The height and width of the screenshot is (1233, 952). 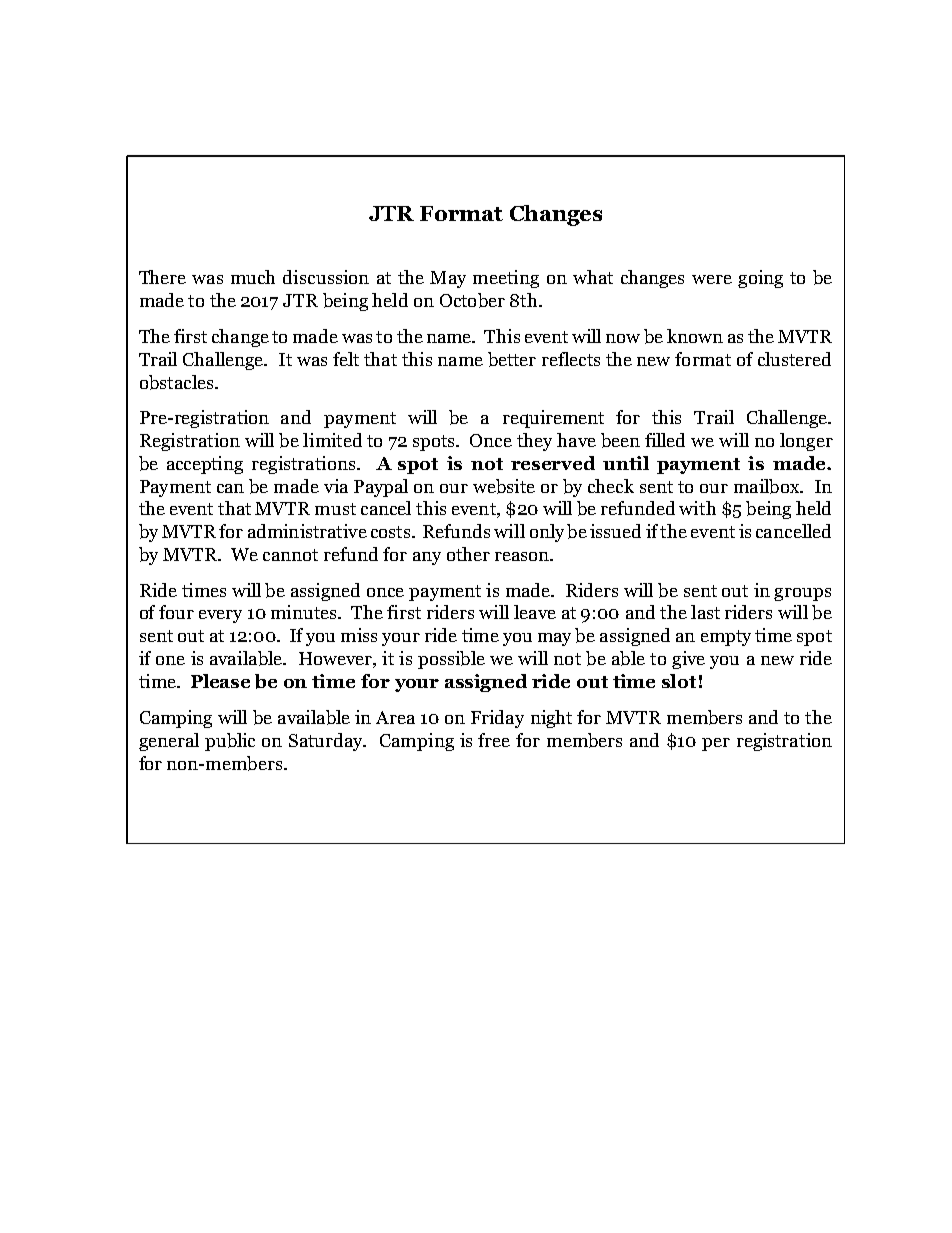 What do you see at coordinates (178, 382) in the screenshot?
I see `obstacles` at bounding box center [178, 382].
